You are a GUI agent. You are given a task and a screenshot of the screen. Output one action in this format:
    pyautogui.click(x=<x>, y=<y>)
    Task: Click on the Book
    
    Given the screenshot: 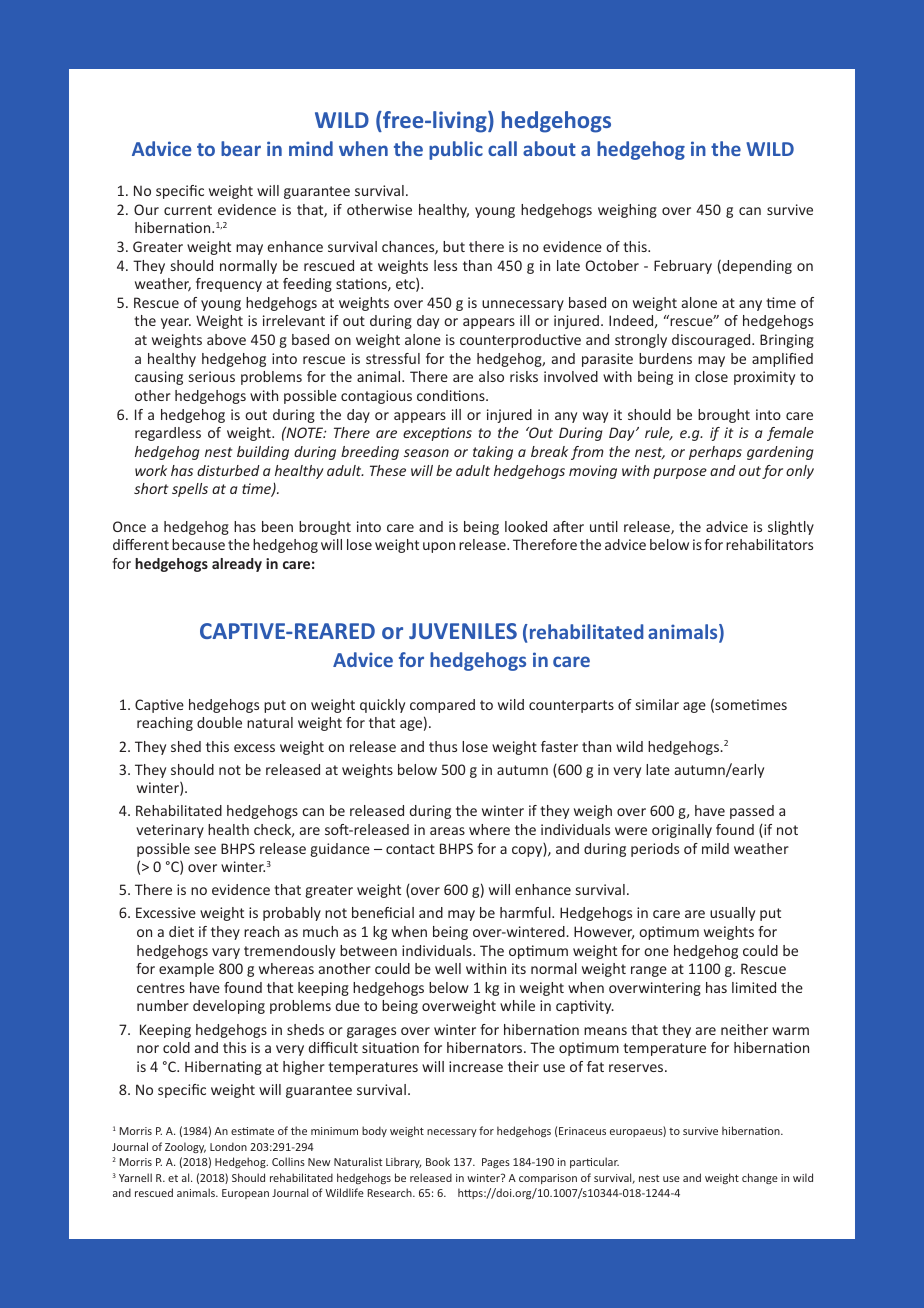 What is the action you would take?
    pyautogui.click(x=438, y=1161)
